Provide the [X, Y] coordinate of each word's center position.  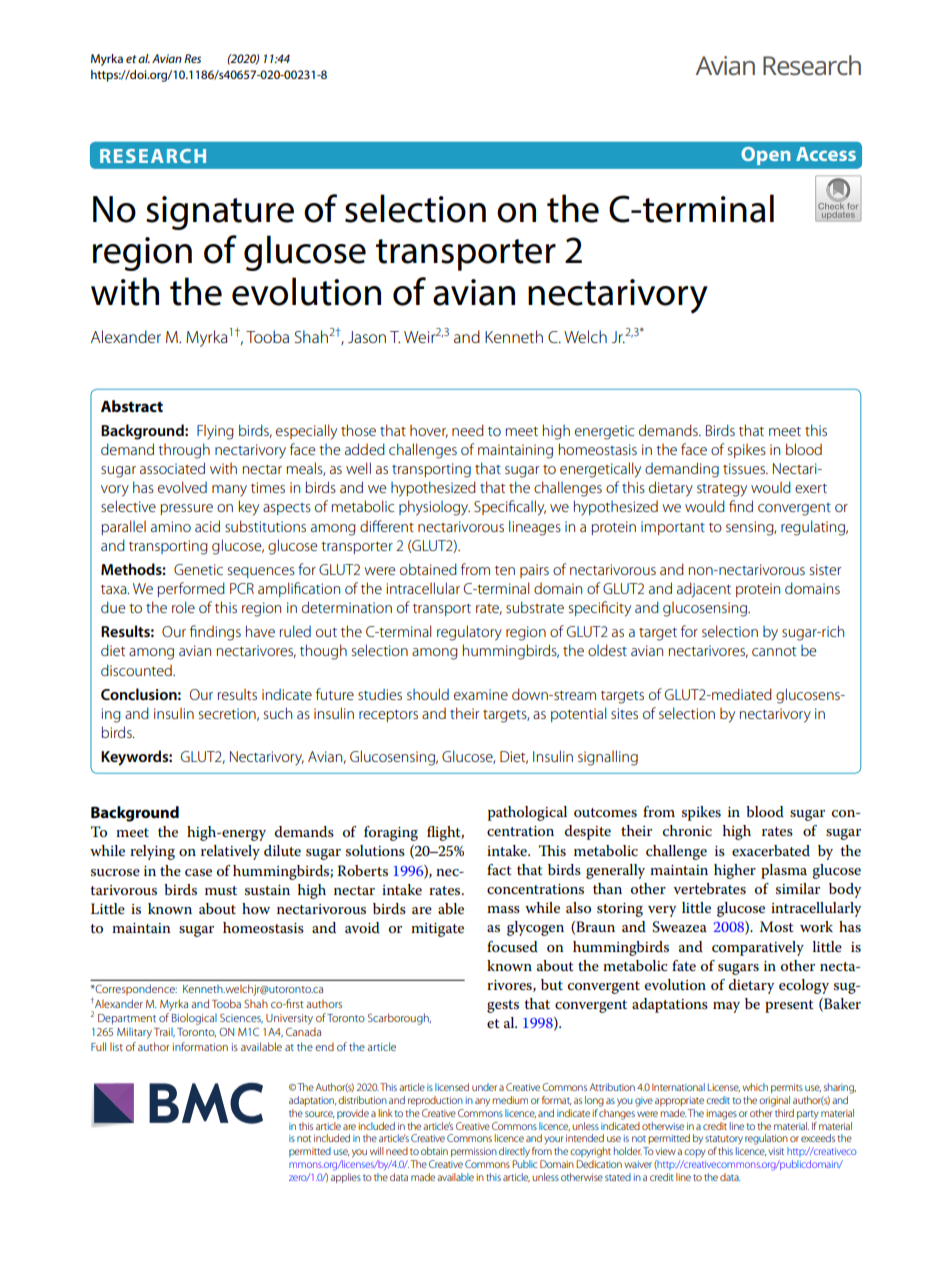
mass [503, 909]
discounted [137, 670]
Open [766, 156]
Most [777, 926]
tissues [745, 468]
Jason [367, 337]
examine [481, 694]
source [319, 1114]
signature [220, 213]
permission [474, 1152]
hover [429, 431]
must [221, 890]
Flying [215, 432]
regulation [766, 1139]
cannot [774, 651]
